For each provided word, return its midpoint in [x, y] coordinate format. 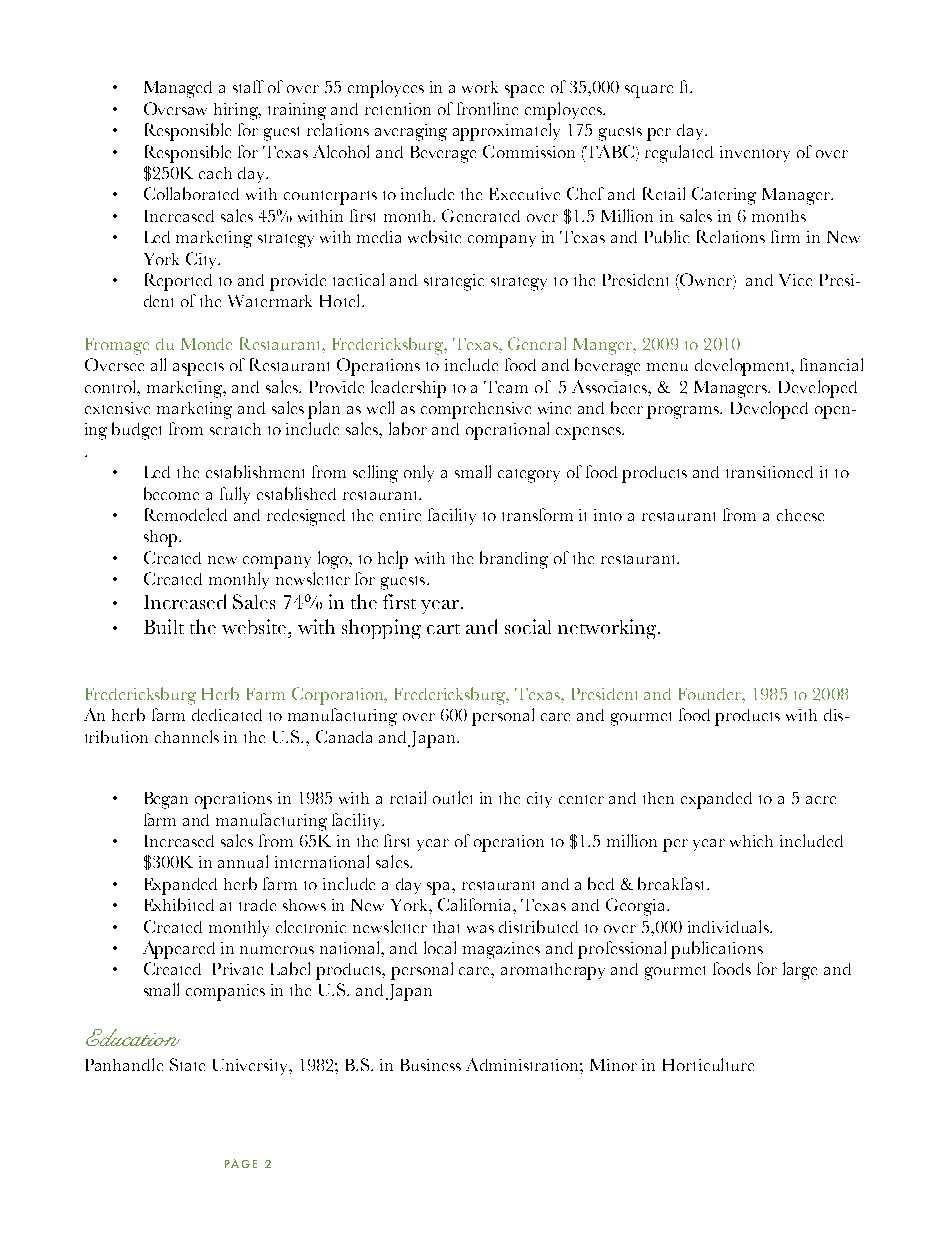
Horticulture [708, 1064]
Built [164, 626]
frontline [487, 108]
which [751, 841]
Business [431, 1065]
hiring [237, 111]
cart [443, 629]
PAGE [241, 1163]
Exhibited [179, 904]
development [744, 367]
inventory [755, 154]
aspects [198, 369]
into [608, 515]
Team [506, 387]
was [480, 929]
